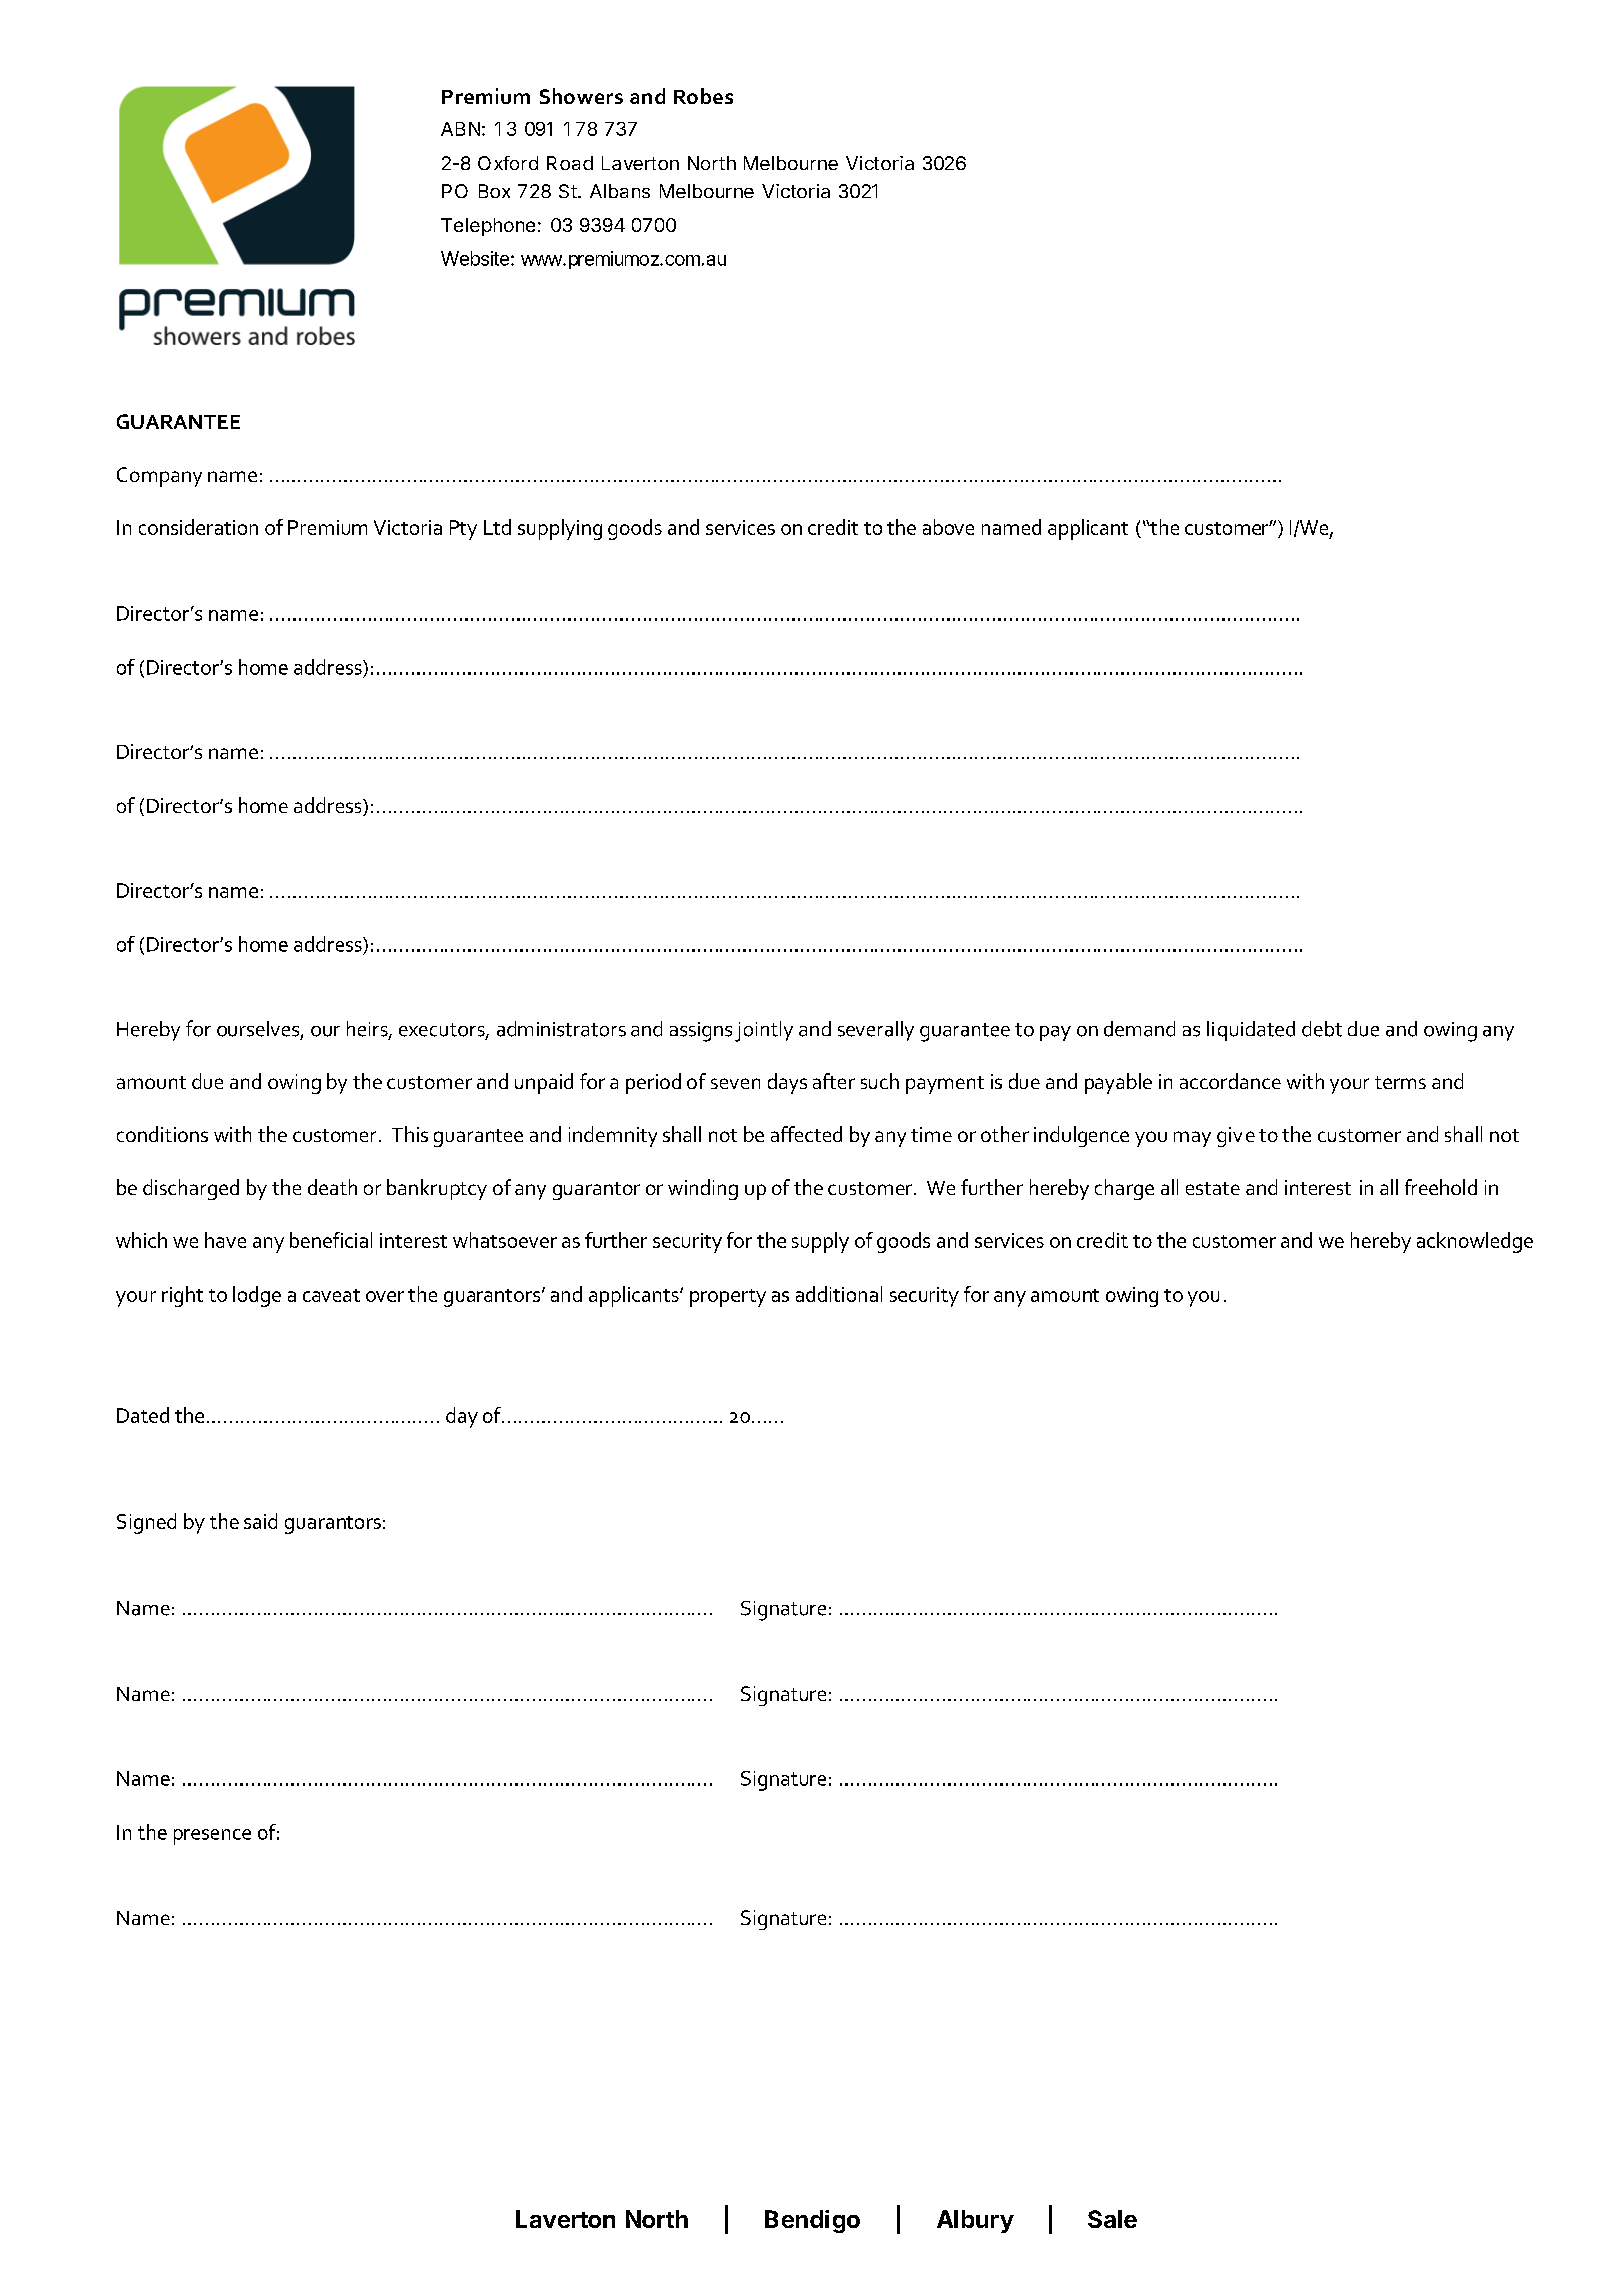 This screenshot has width=1613, height=2283. What do you see at coordinates (260, 1521) in the screenshot?
I see `said` at bounding box center [260, 1521].
